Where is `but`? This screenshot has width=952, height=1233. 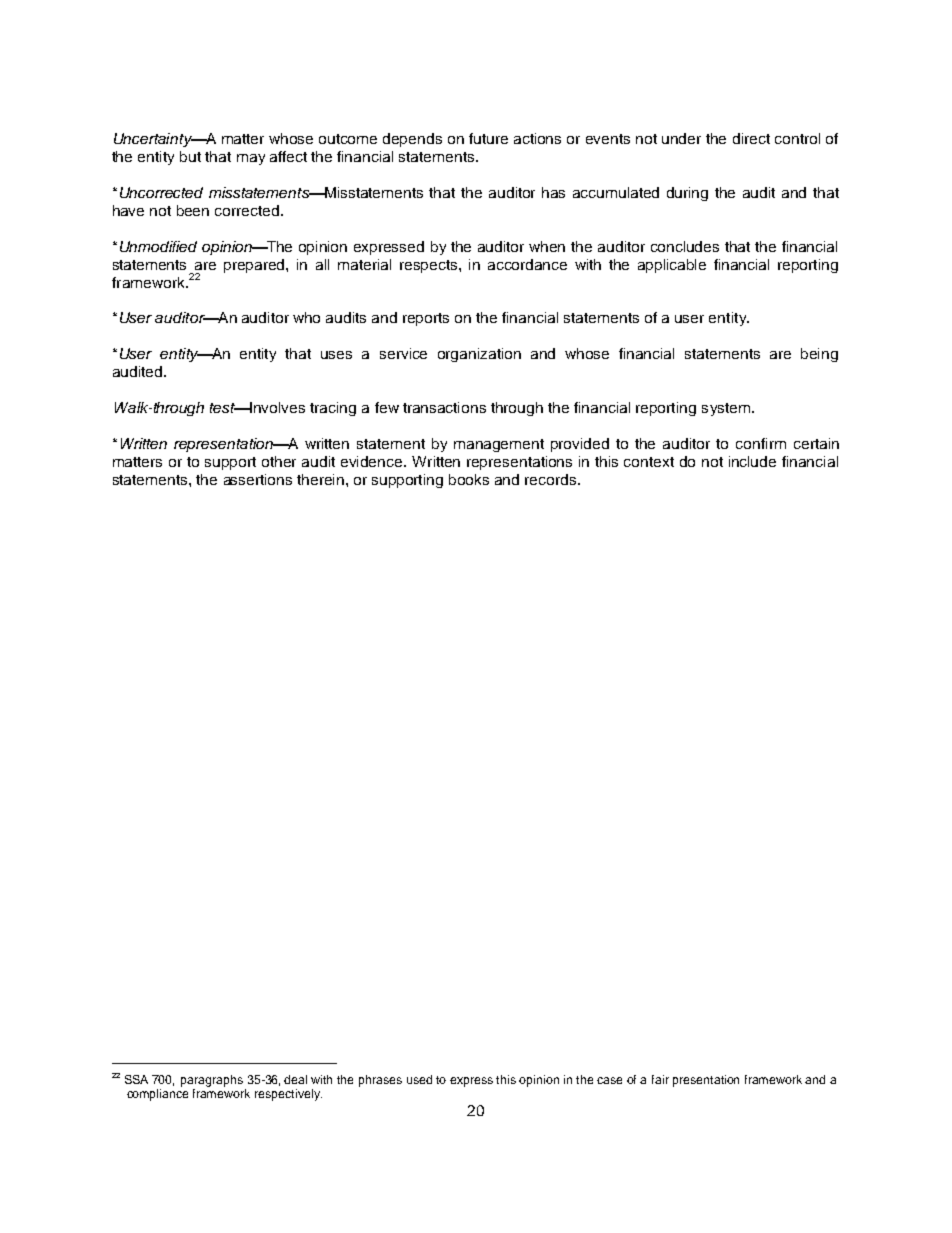 but is located at coordinates (190, 156).
